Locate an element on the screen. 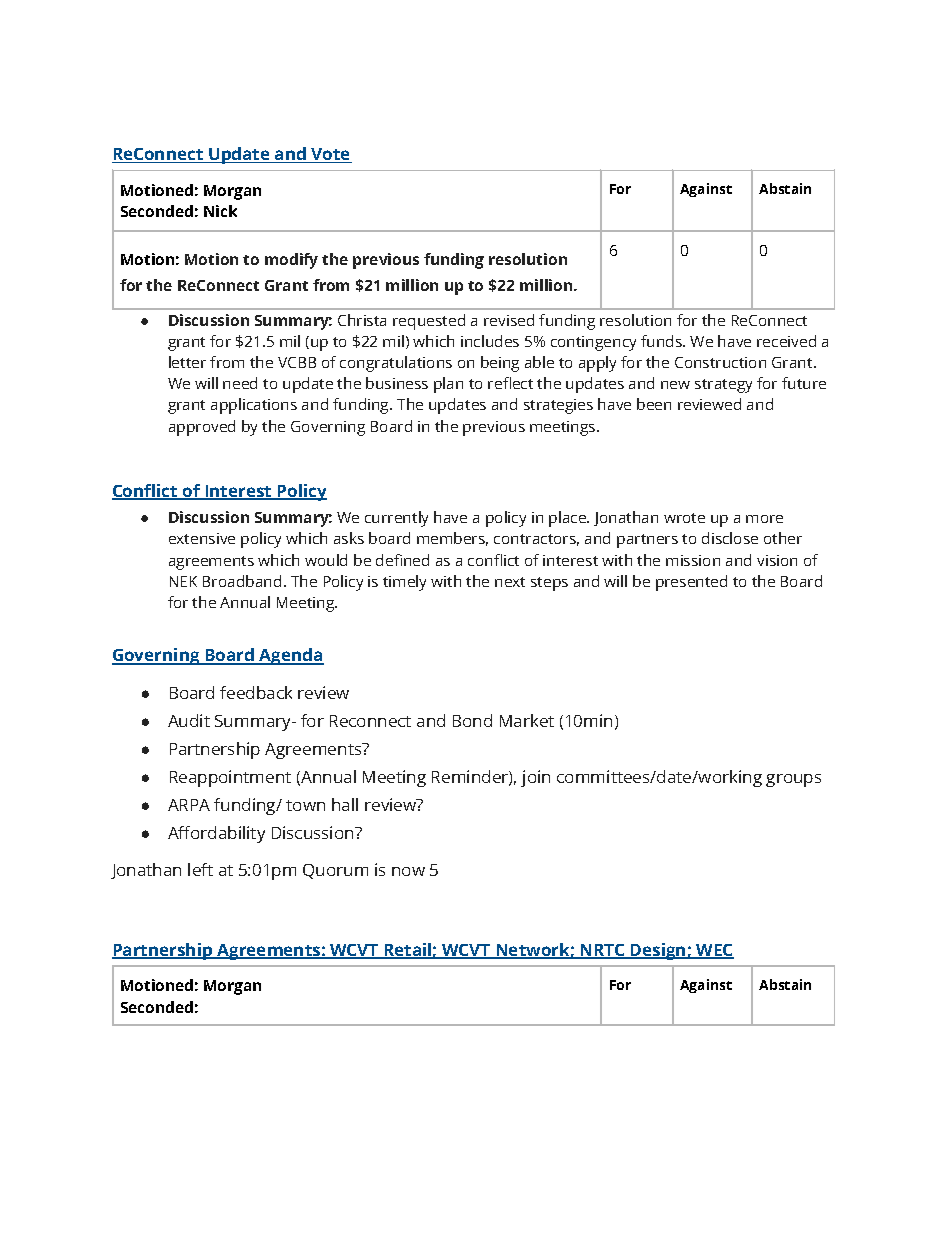 The image size is (952, 1233). presented is located at coordinates (691, 583).
